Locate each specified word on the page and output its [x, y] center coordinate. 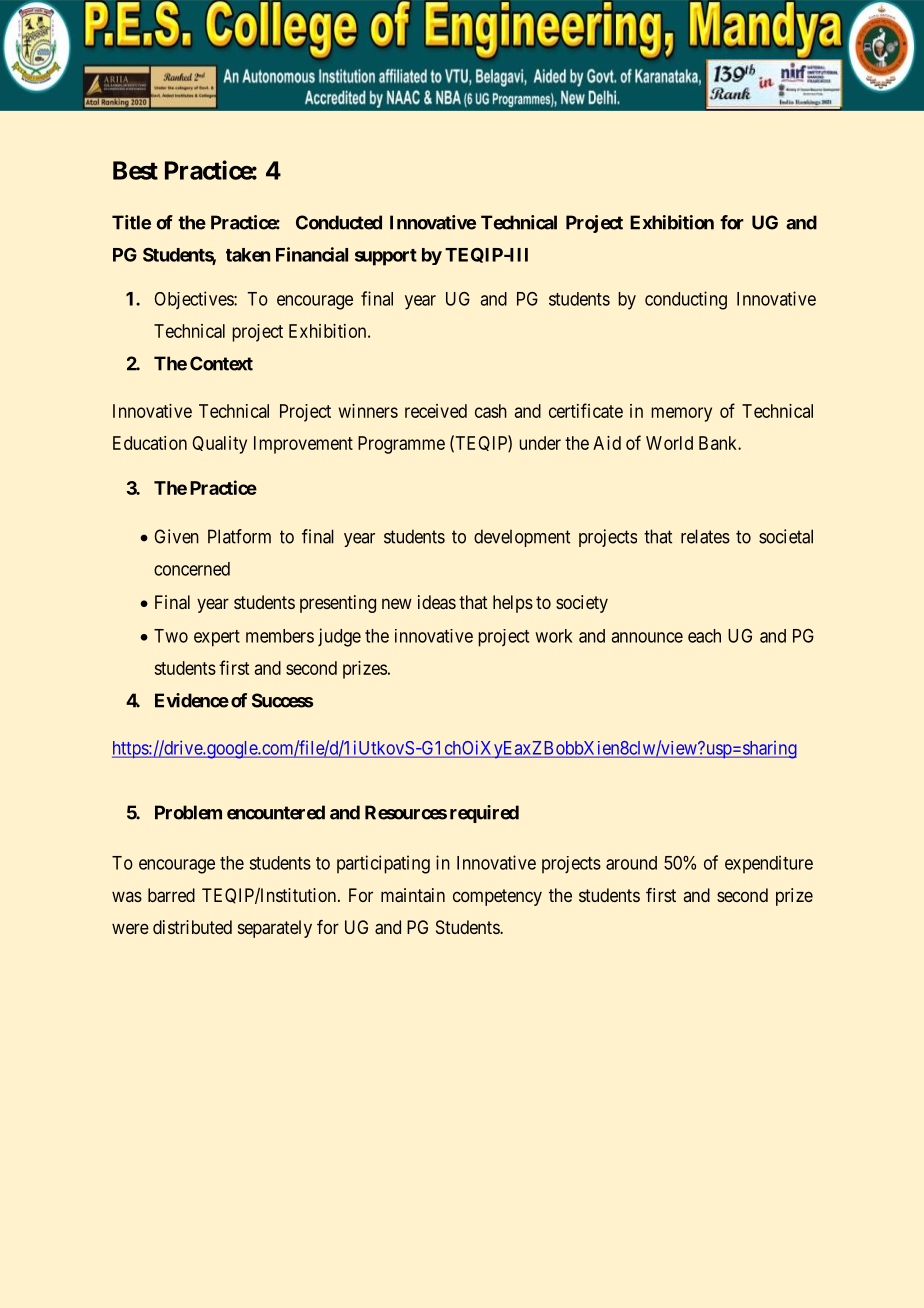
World [669, 443]
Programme [401, 445]
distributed [192, 927]
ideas [437, 602]
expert [217, 638]
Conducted [339, 222]
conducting [686, 300]
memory [681, 414]
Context [221, 363]
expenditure [769, 864]
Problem [188, 812]
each [704, 636]
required [484, 814]
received [436, 411]
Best [135, 170]
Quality [220, 445]
